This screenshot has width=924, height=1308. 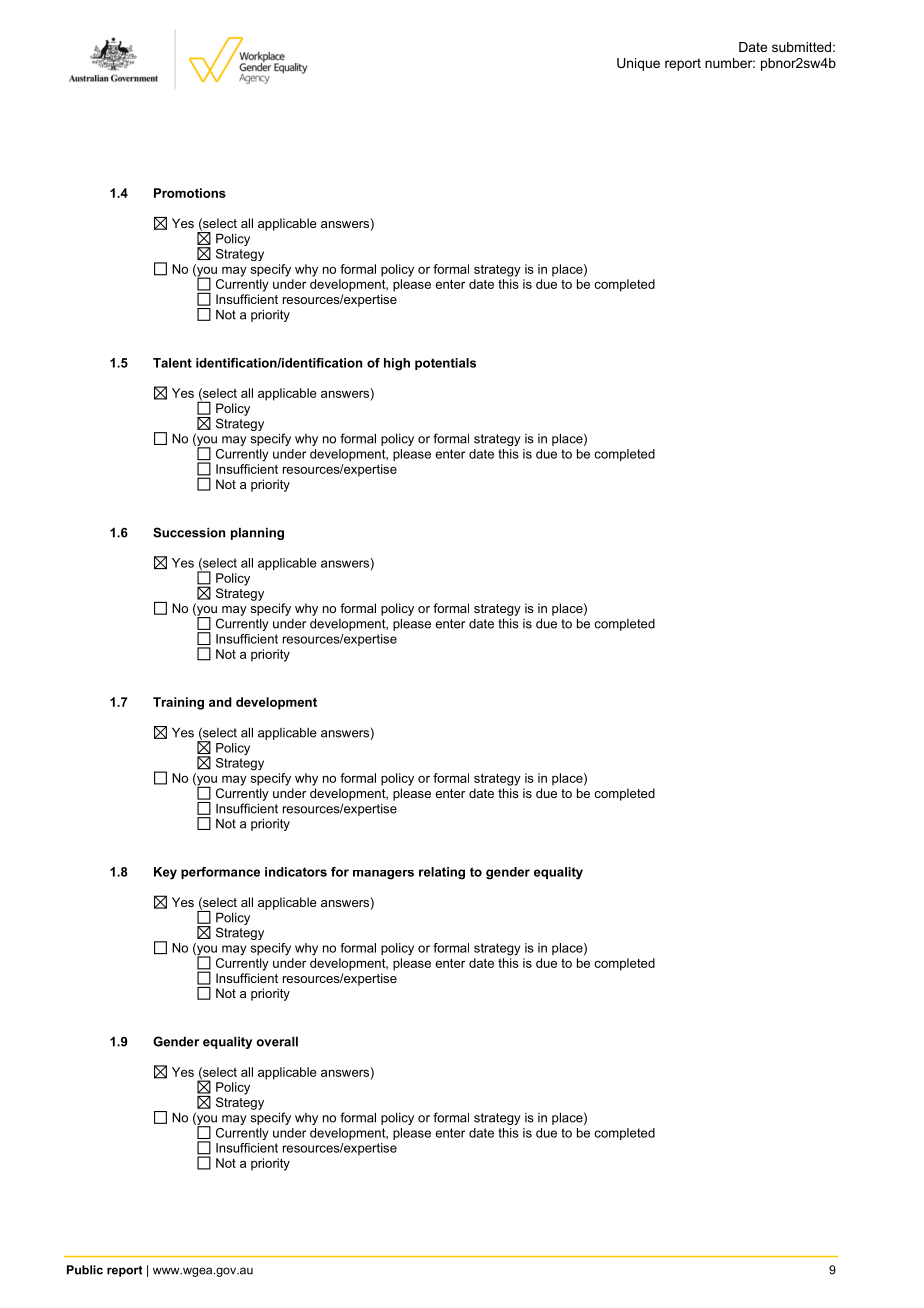 I want to click on Public, so click(x=85, y=1270).
